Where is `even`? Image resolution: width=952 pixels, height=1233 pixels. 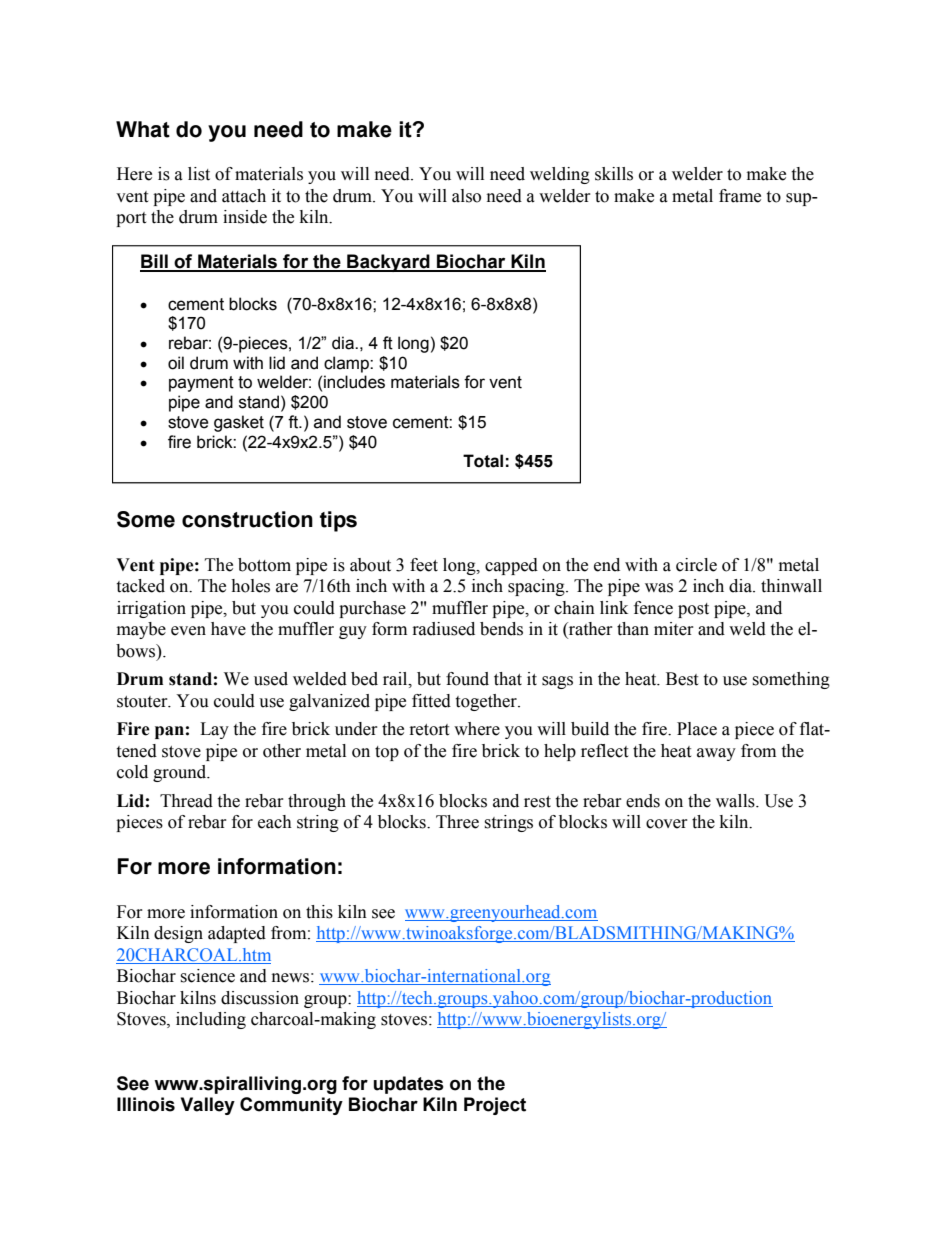 even is located at coordinates (188, 631).
